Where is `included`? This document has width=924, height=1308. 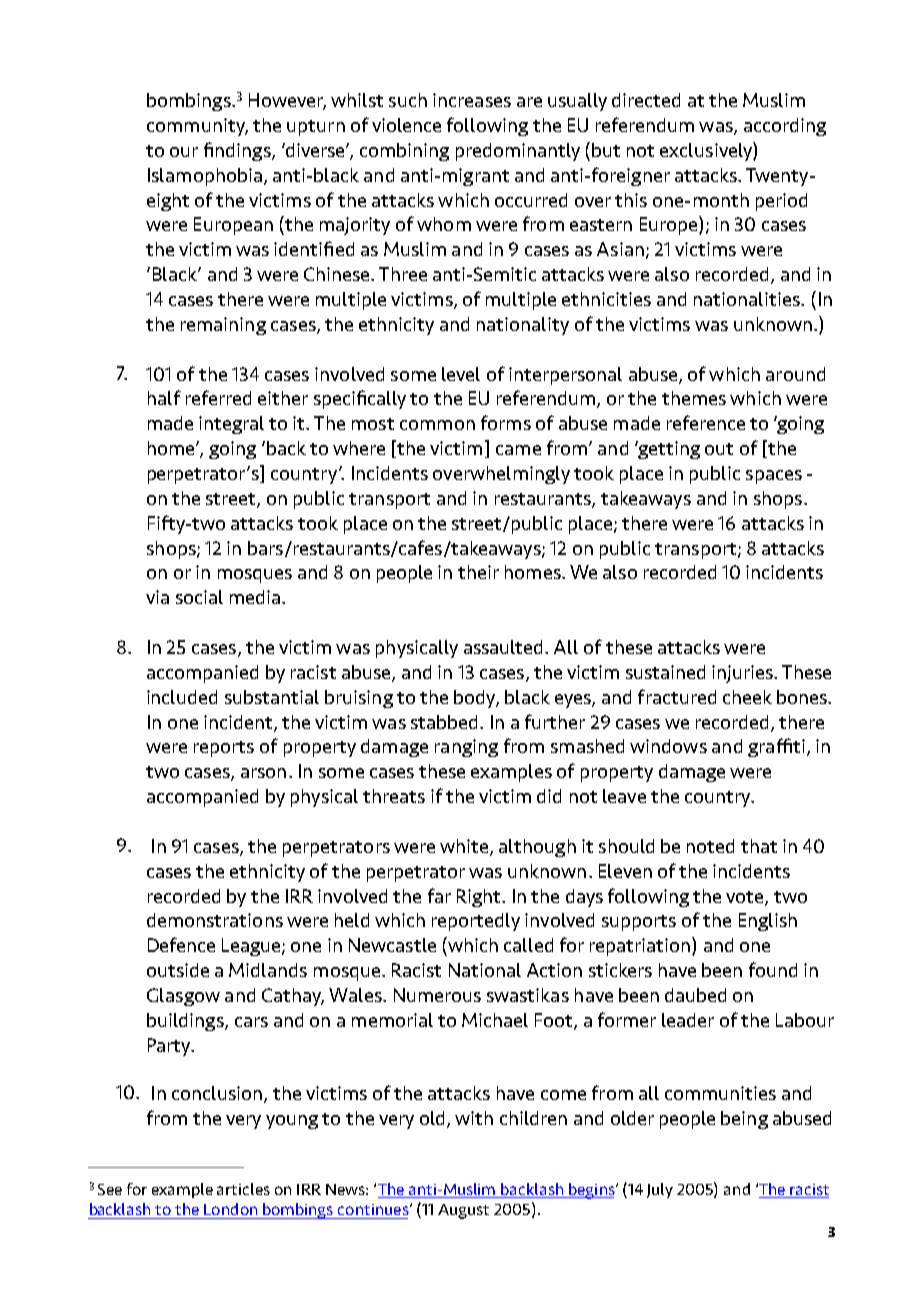 included is located at coordinates (182, 697).
